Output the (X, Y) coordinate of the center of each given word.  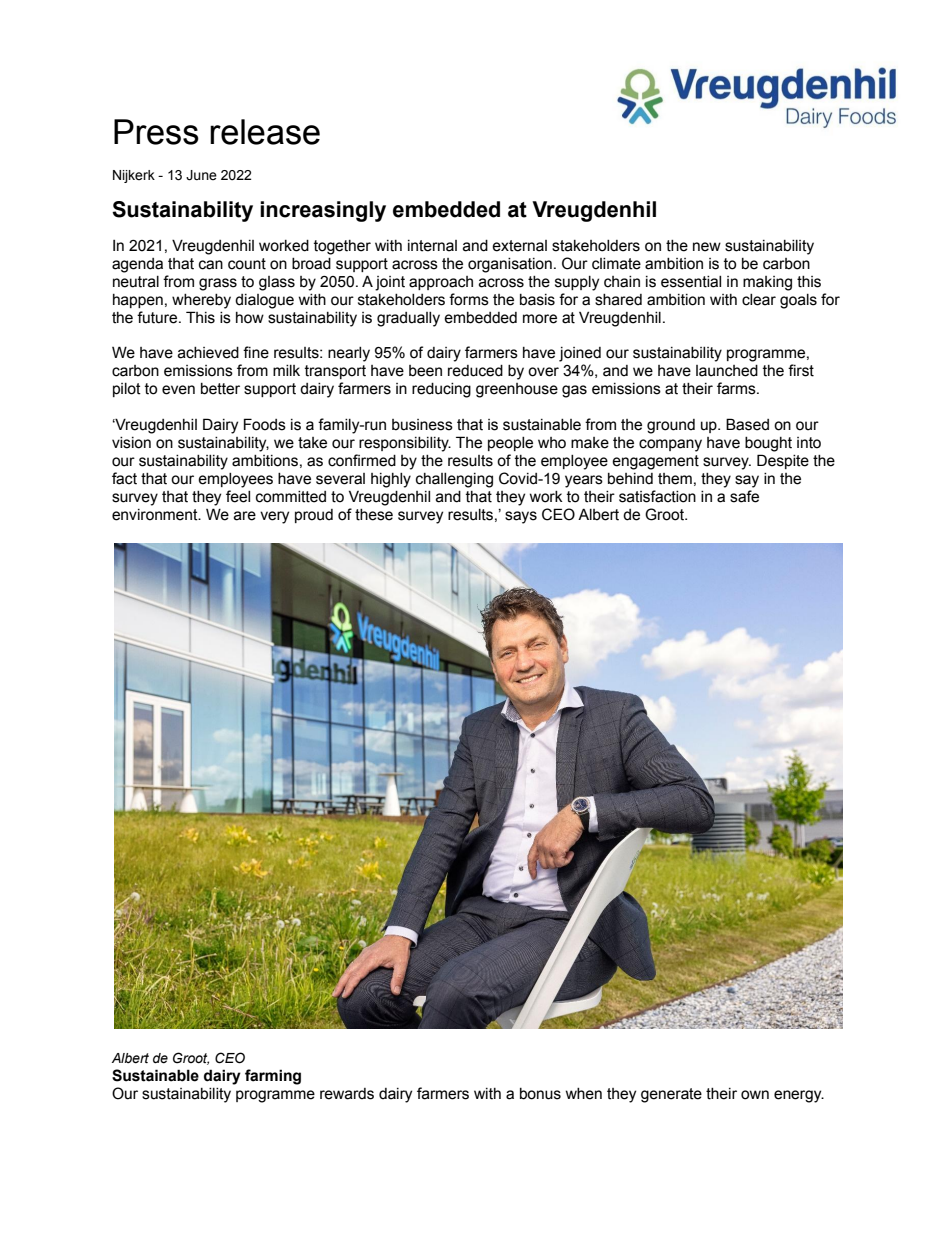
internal (432, 246)
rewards (347, 1094)
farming (273, 1077)
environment (156, 515)
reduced (475, 371)
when (584, 1094)
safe (744, 496)
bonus (540, 1094)
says (521, 517)
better (220, 389)
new (707, 247)
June (201, 175)
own (755, 1095)
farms (737, 388)
